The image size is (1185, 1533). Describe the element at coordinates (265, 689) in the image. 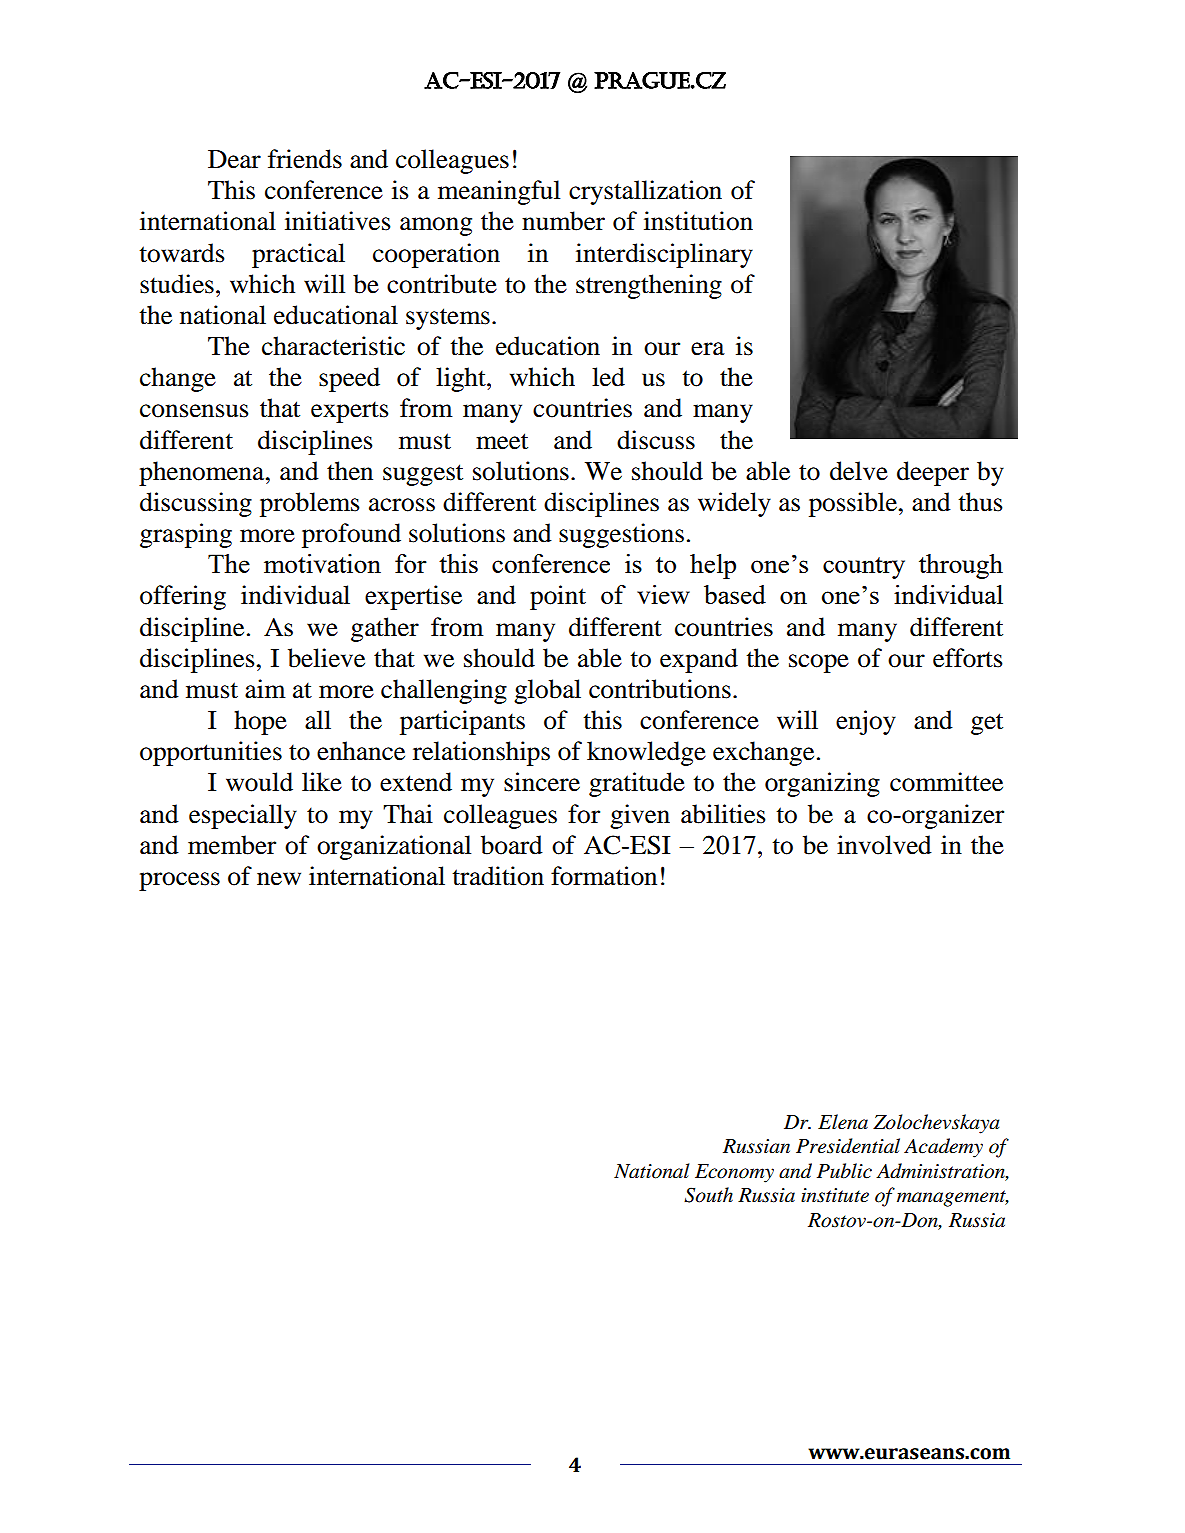

I see `aim` at that location.
